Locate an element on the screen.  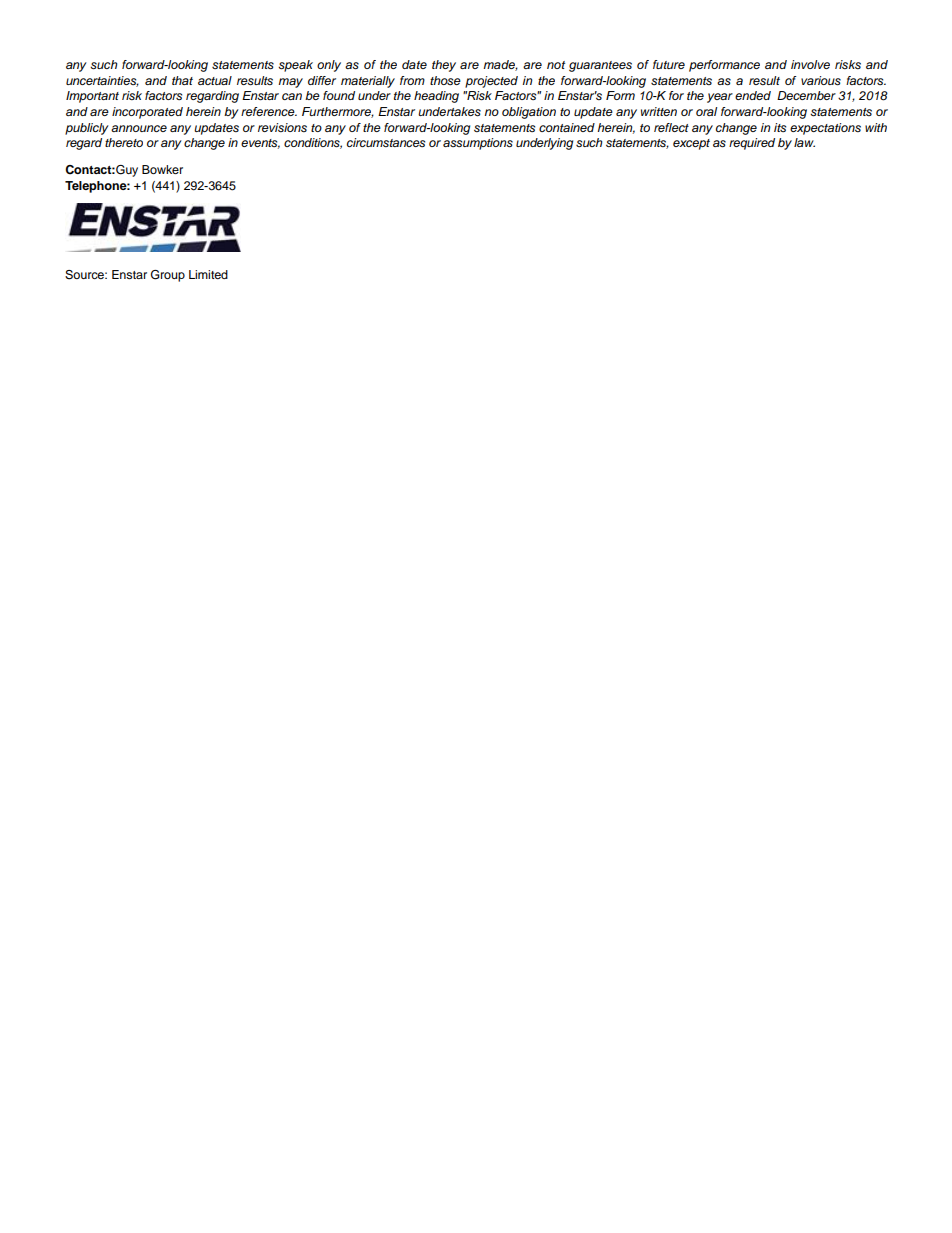
law is located at coordinates (804, 142).
